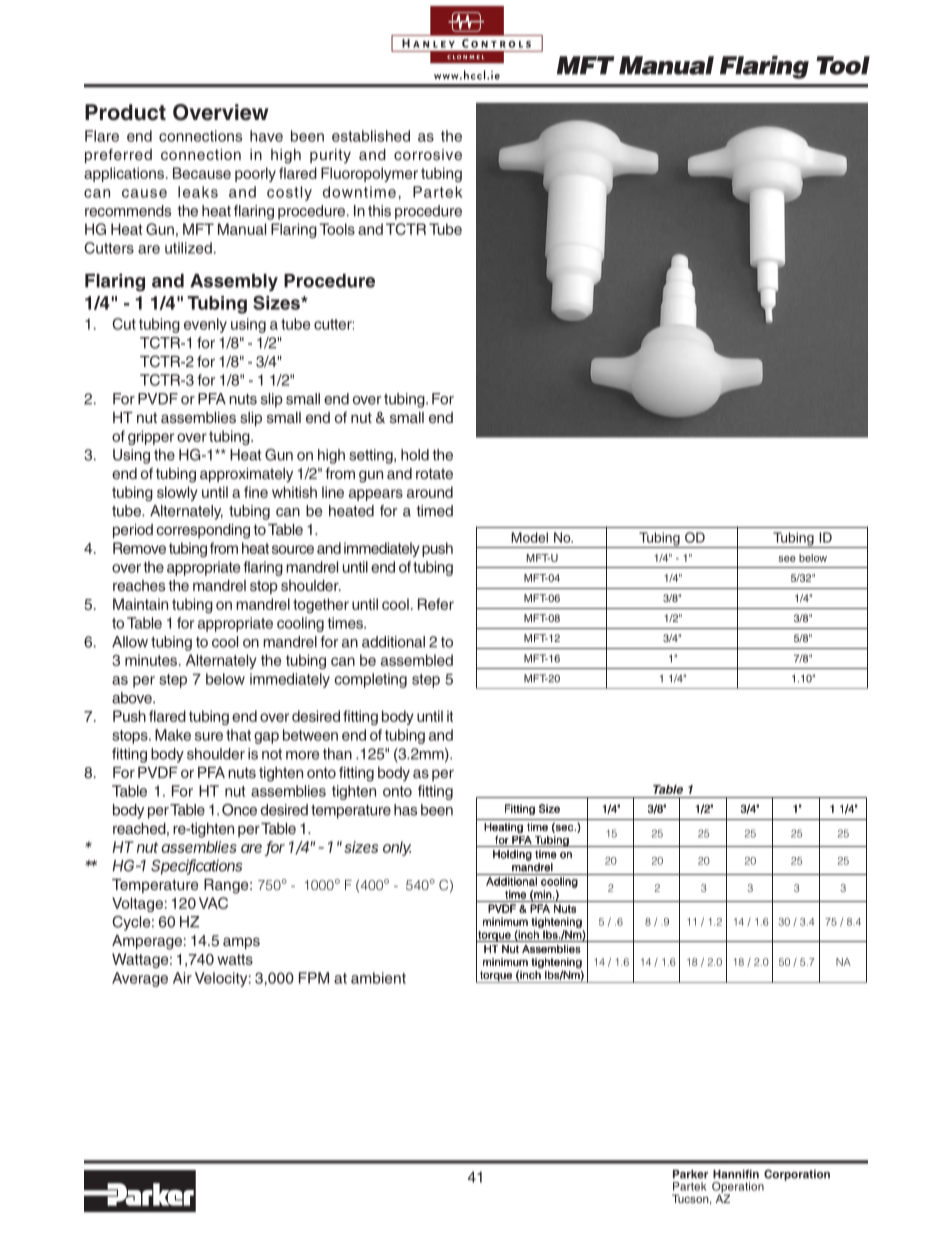 Image resolution: width=952 pixels, height=1233 pixels. I want to click on hold, so click(415, 455).
